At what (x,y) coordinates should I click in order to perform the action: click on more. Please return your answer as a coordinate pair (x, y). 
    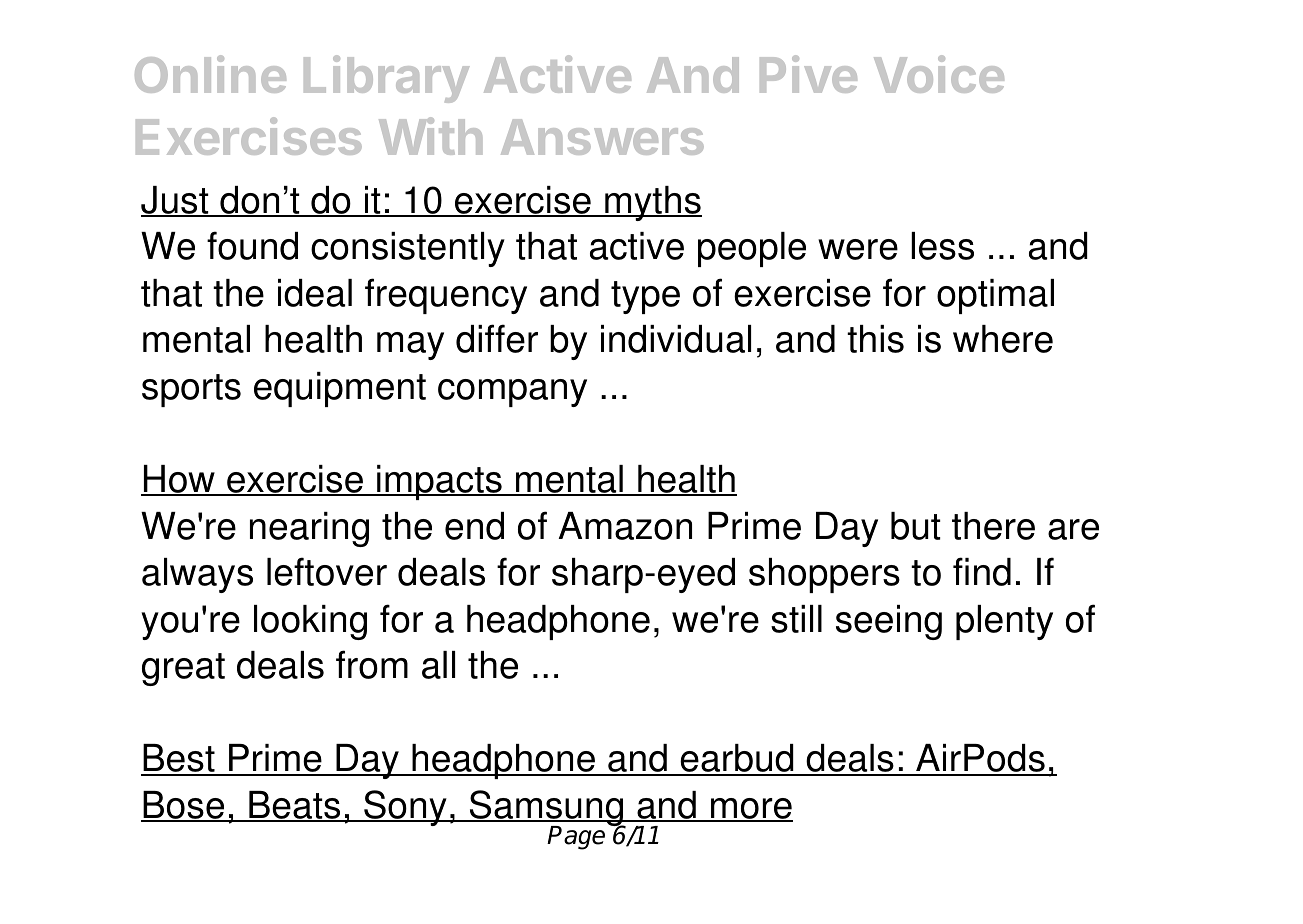
    Looking at the image, I should click on (751, 810).
